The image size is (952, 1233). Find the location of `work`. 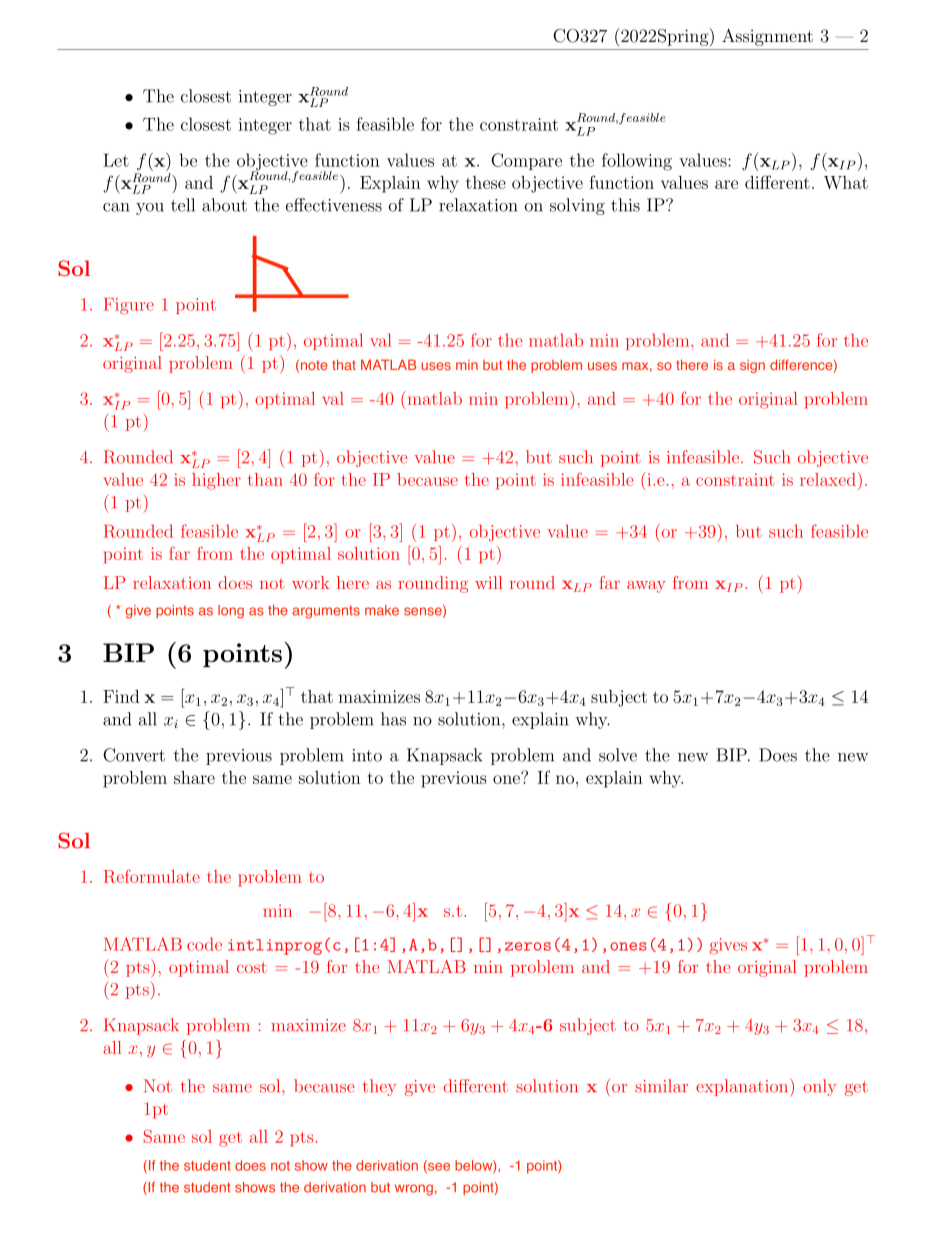

work is located at coordinates (311, 582).
